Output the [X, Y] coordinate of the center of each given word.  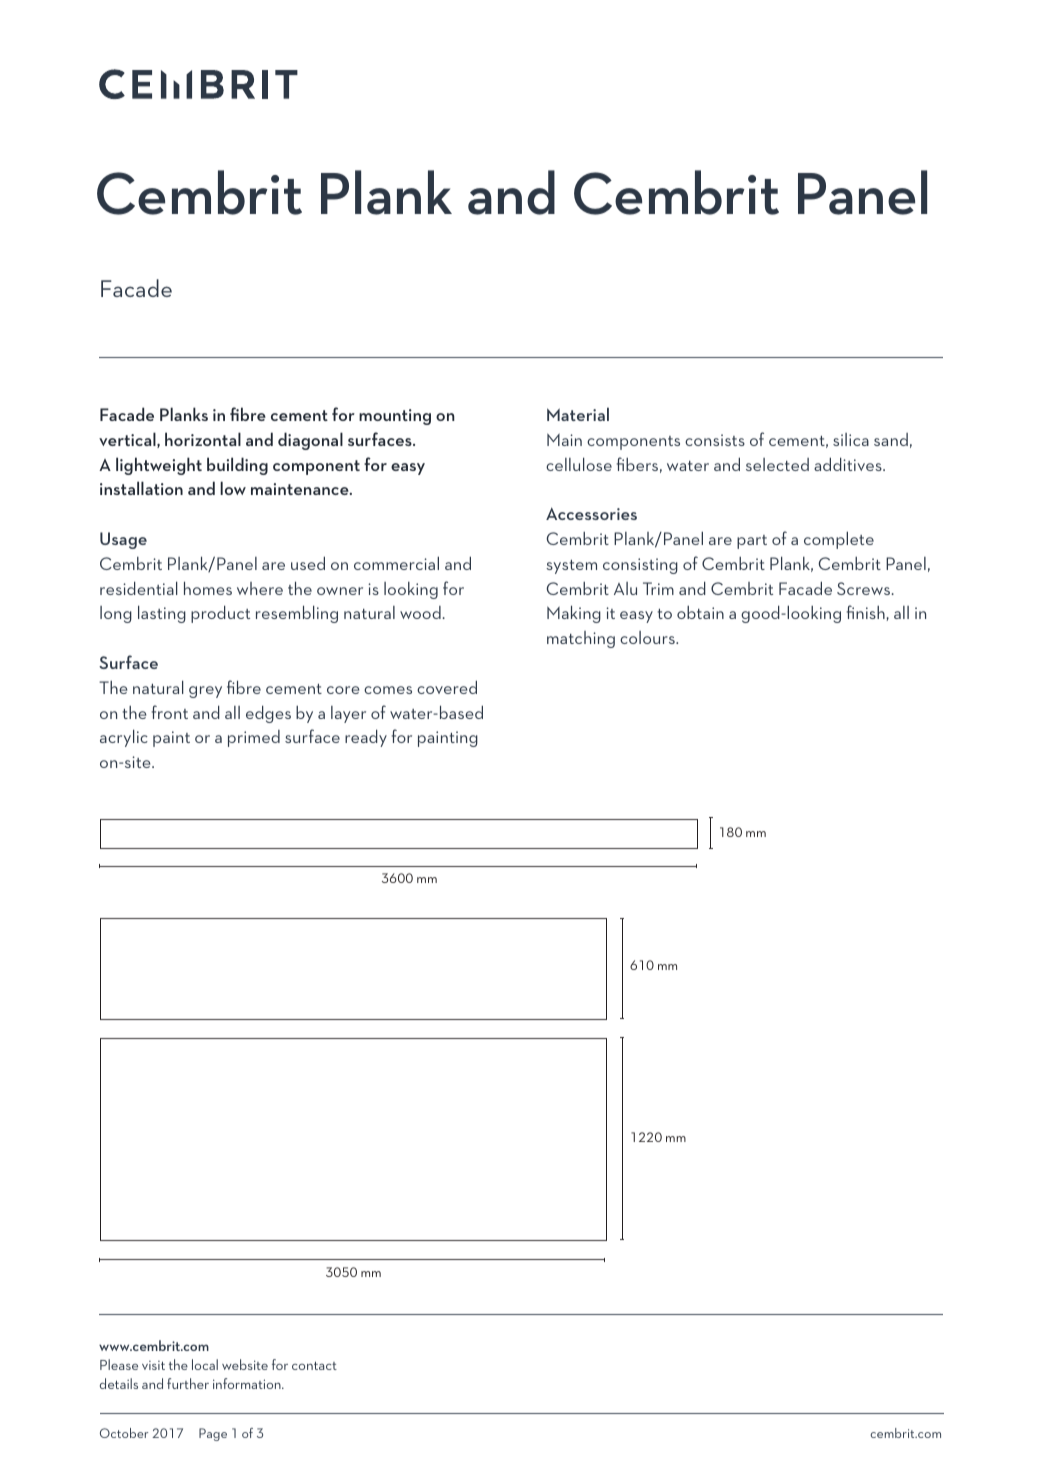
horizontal [203, 439]
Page [213, 1434]
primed [254, 738]
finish [867, 613]
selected [777, 464]
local [205, 1364]
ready [366, 738]
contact [314, 1365]
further [188, 1383]
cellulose [579, 464]
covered [447, 687]
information [248, 1383]
